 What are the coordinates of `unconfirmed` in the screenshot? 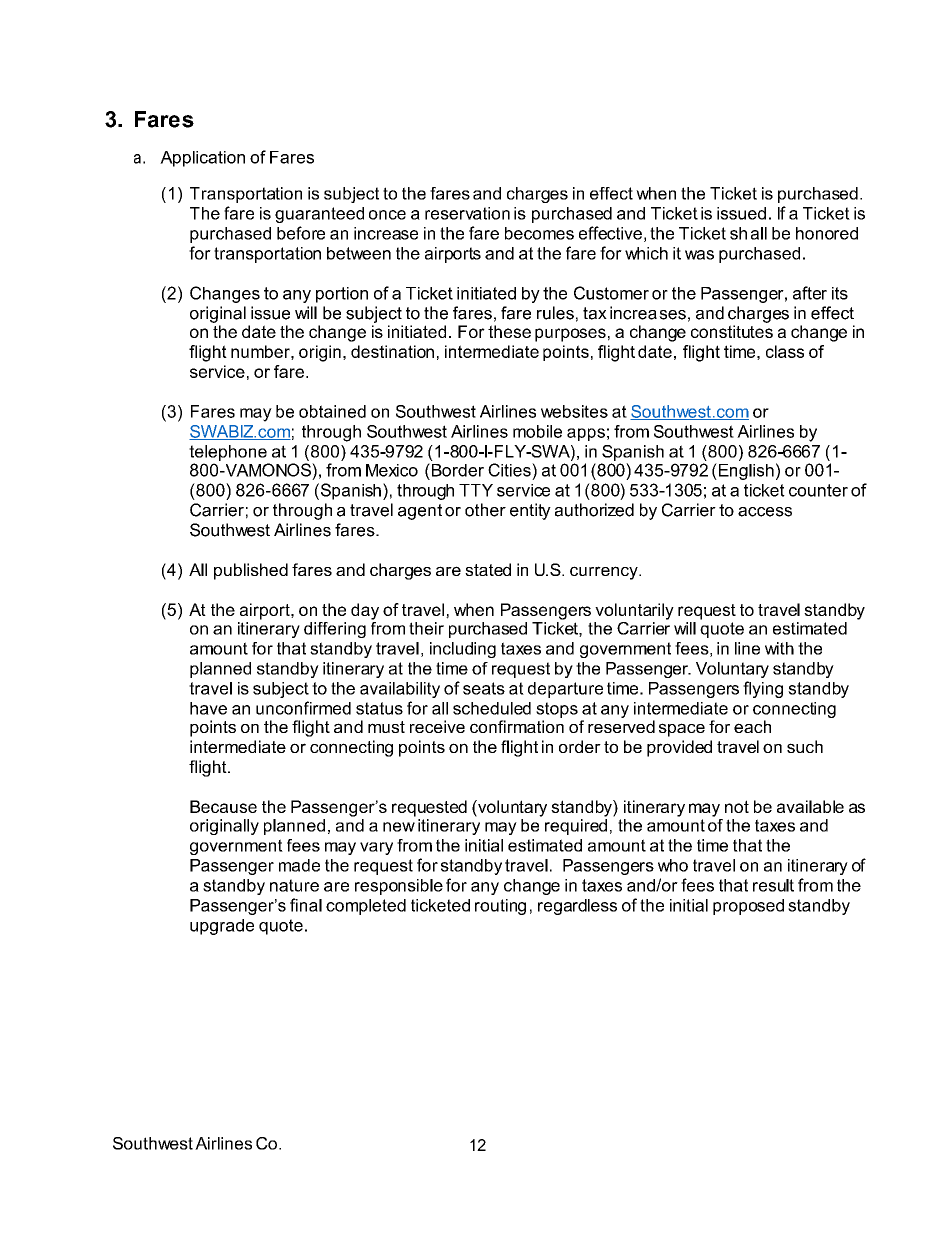 It's located at (303, 708).
